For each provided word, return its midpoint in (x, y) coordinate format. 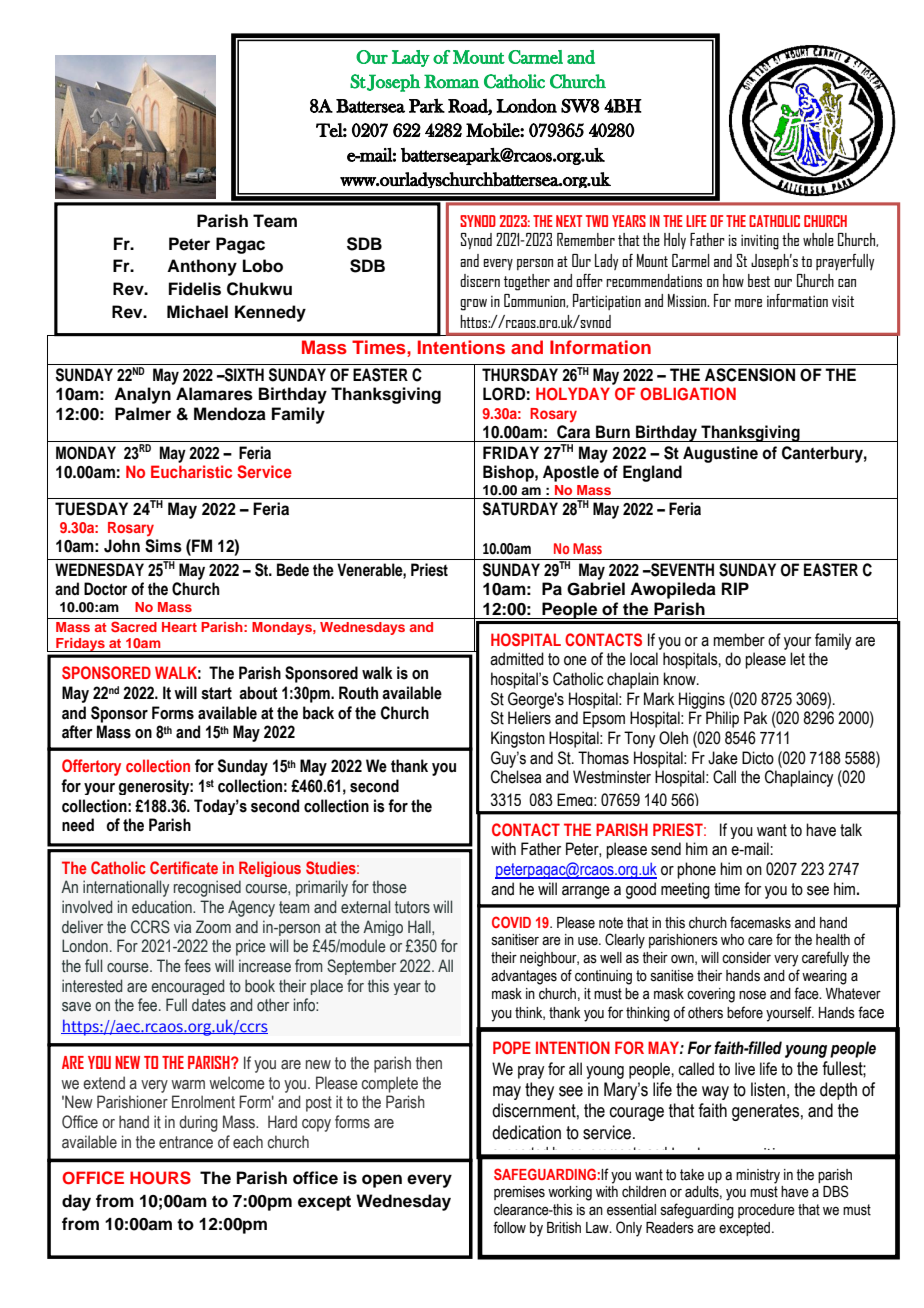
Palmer (143, 414)
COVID (511, 922)
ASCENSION (750, 375)
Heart (179, 627)
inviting (760, 242)
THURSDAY (520, 375)
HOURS (160, 1178)
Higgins (702, 700)
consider (746, 958)
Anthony (202, 267)
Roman (451, 81)
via (182, 926)
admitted (517, 659)
